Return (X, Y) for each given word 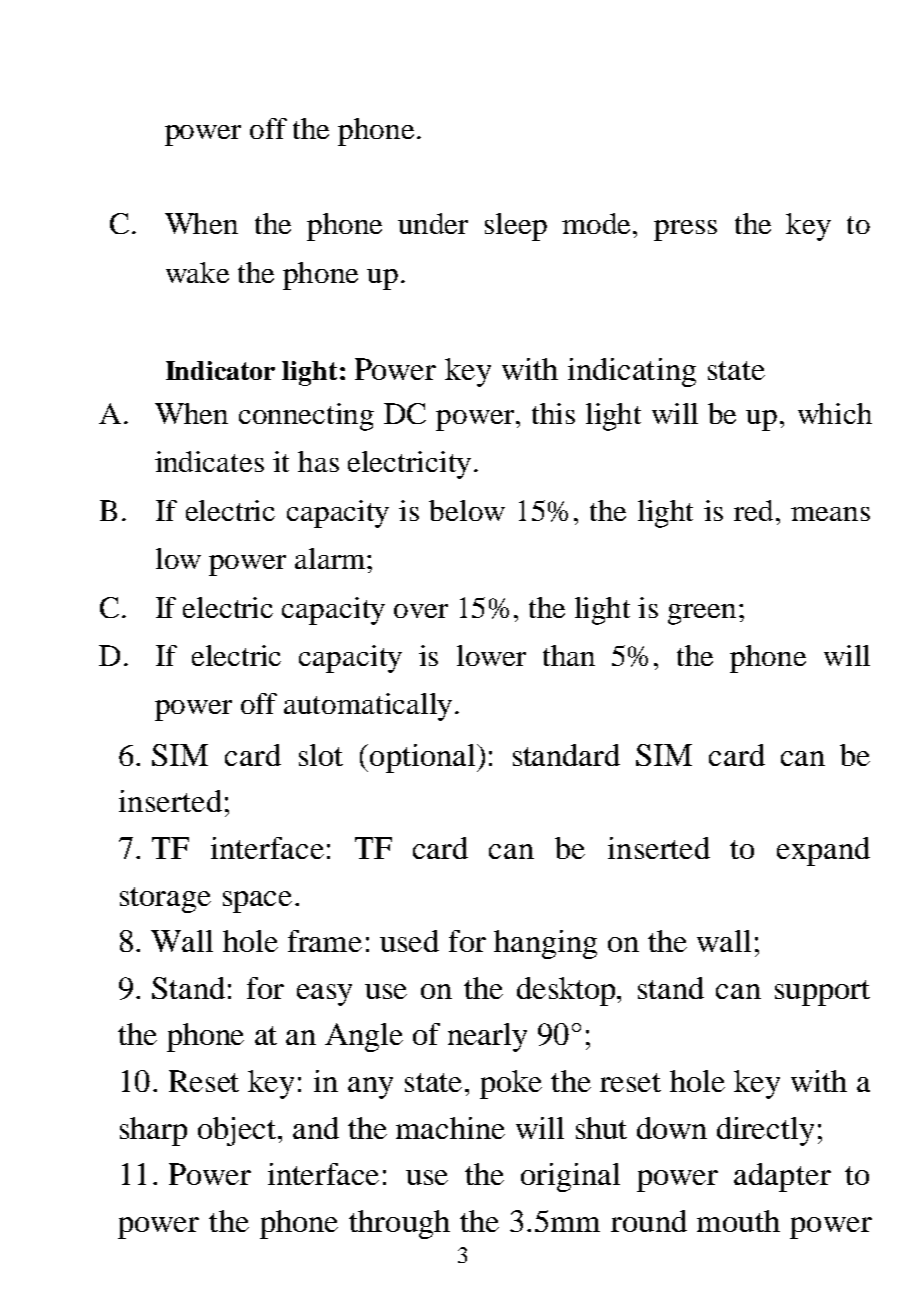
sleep (516, 227)
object (238, 1131)
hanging (545, 944)
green (702, 614)
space (257, 902)
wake (197, 272)
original (570, 1177)
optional (424, 758)
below (467, 510)
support (822, 993)
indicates (209, 461)
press (685, 230)
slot (321, 755)
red (755, 510)
